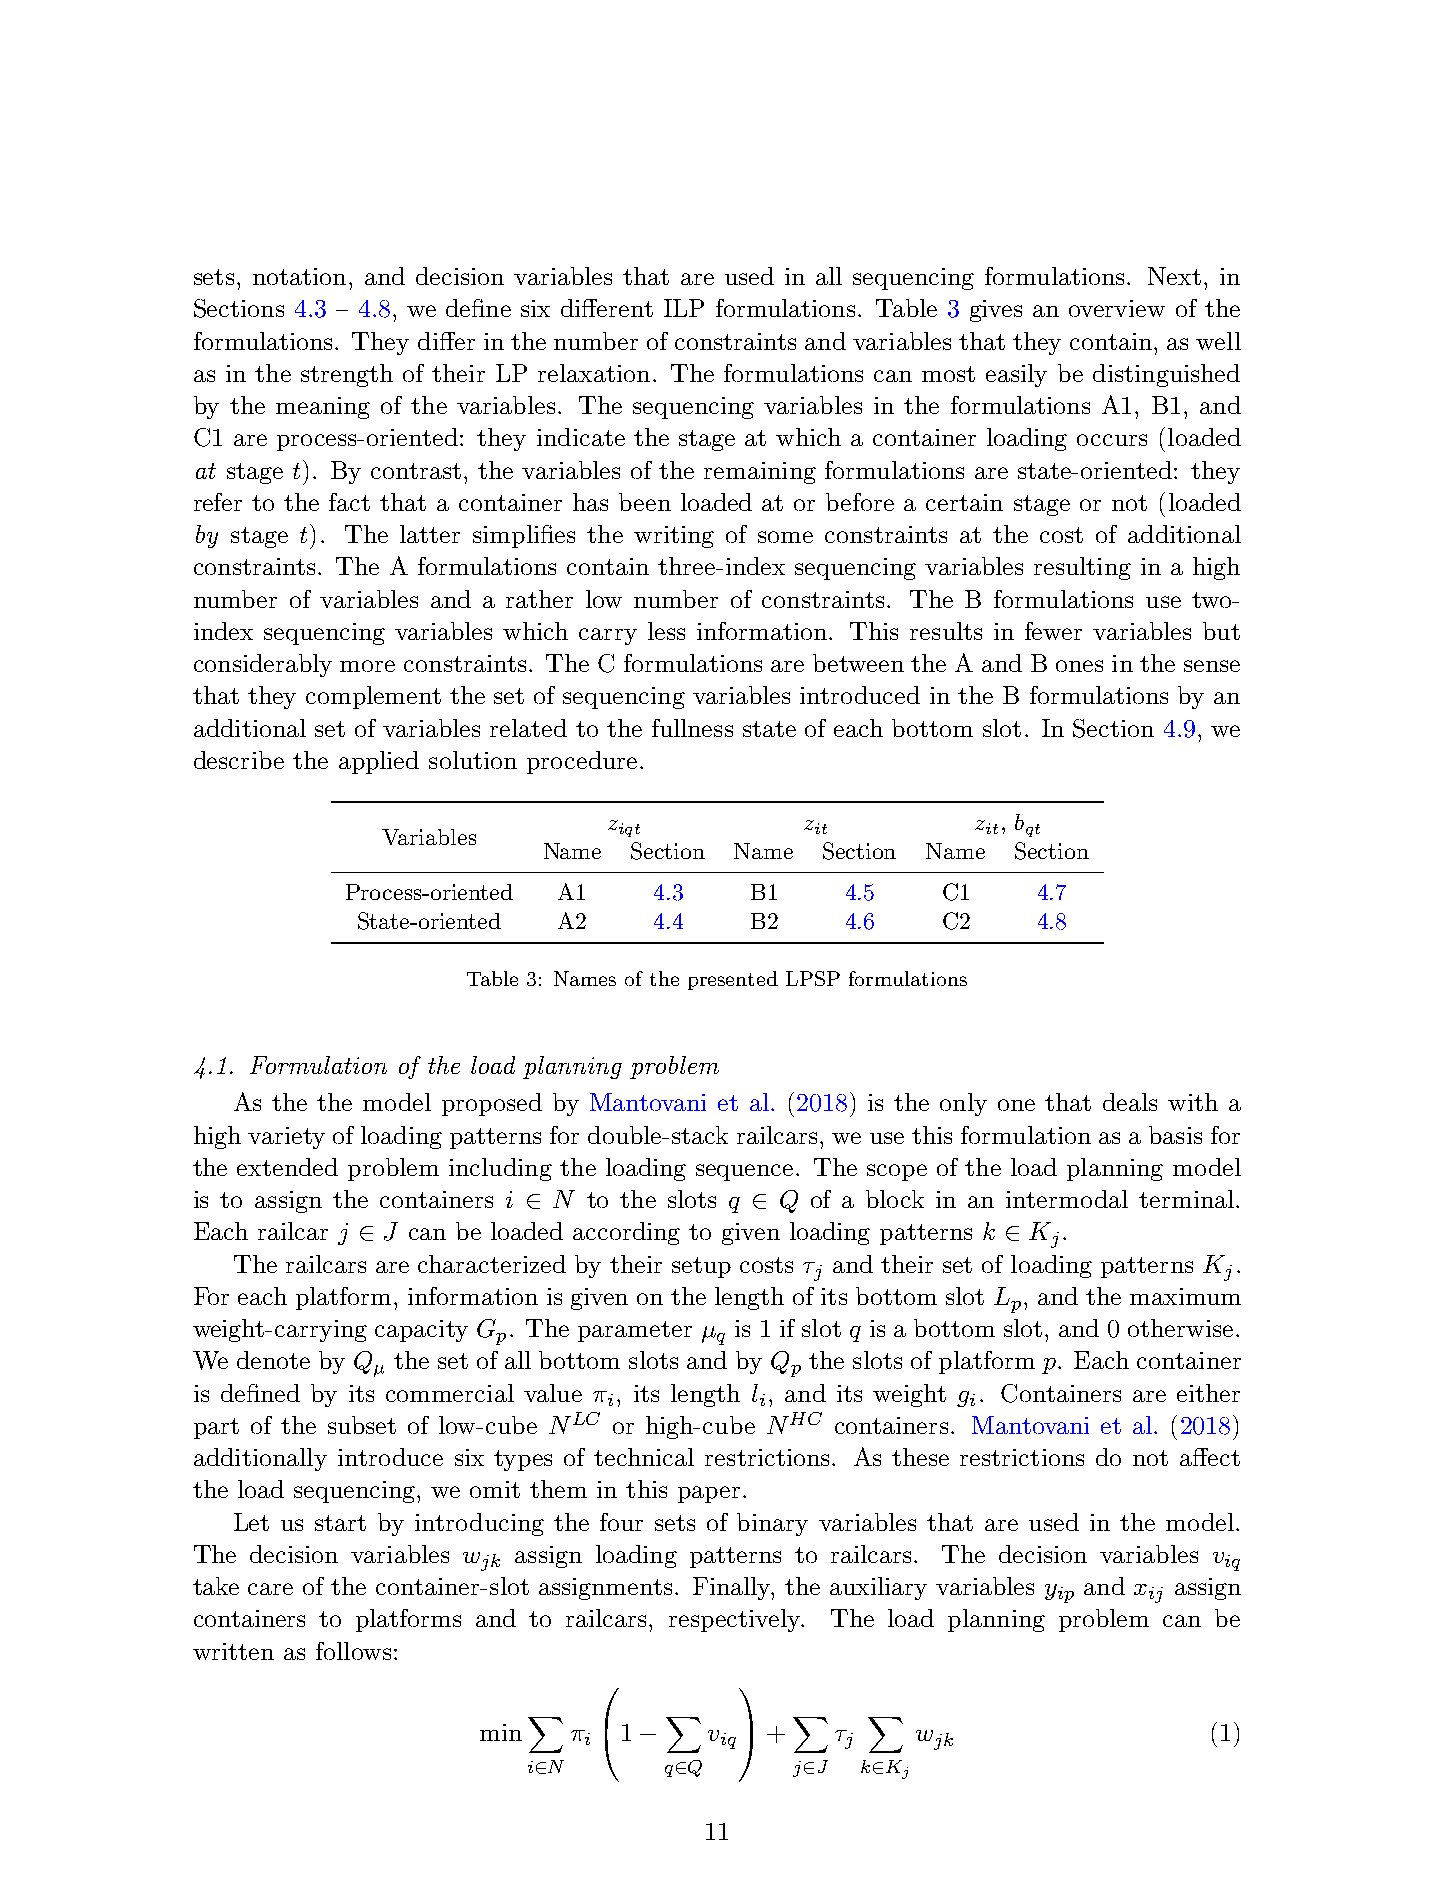 Image resolution: width=1456 pixels, height=1885 pixels. I want to click on intermodal, so click(1067, 1199).
